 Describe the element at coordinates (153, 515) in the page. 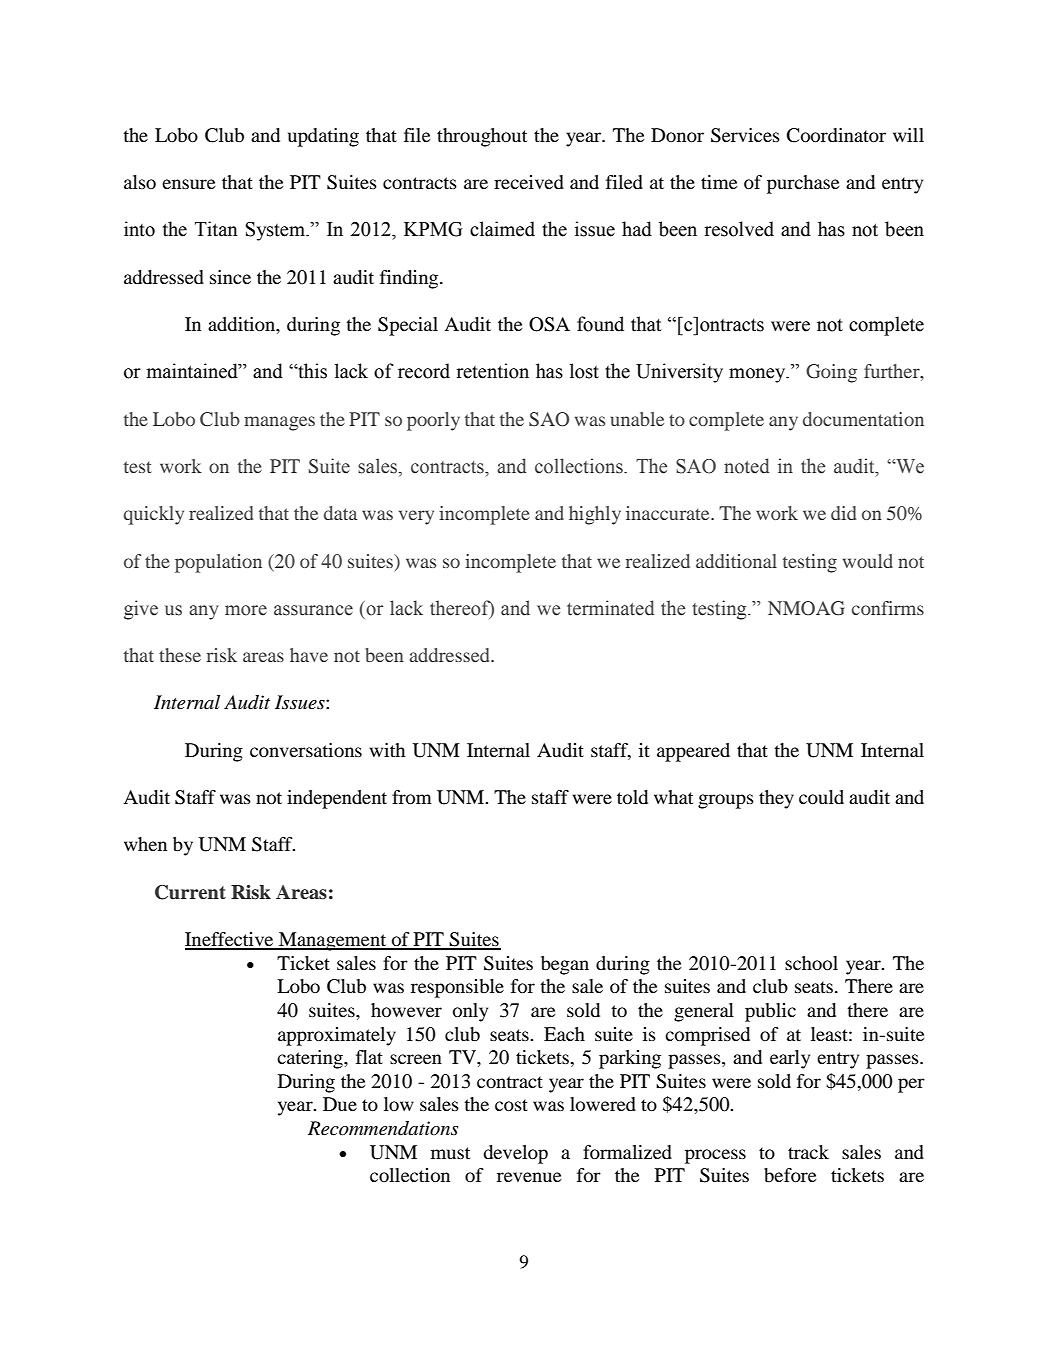

I see `quickly` at that location.
